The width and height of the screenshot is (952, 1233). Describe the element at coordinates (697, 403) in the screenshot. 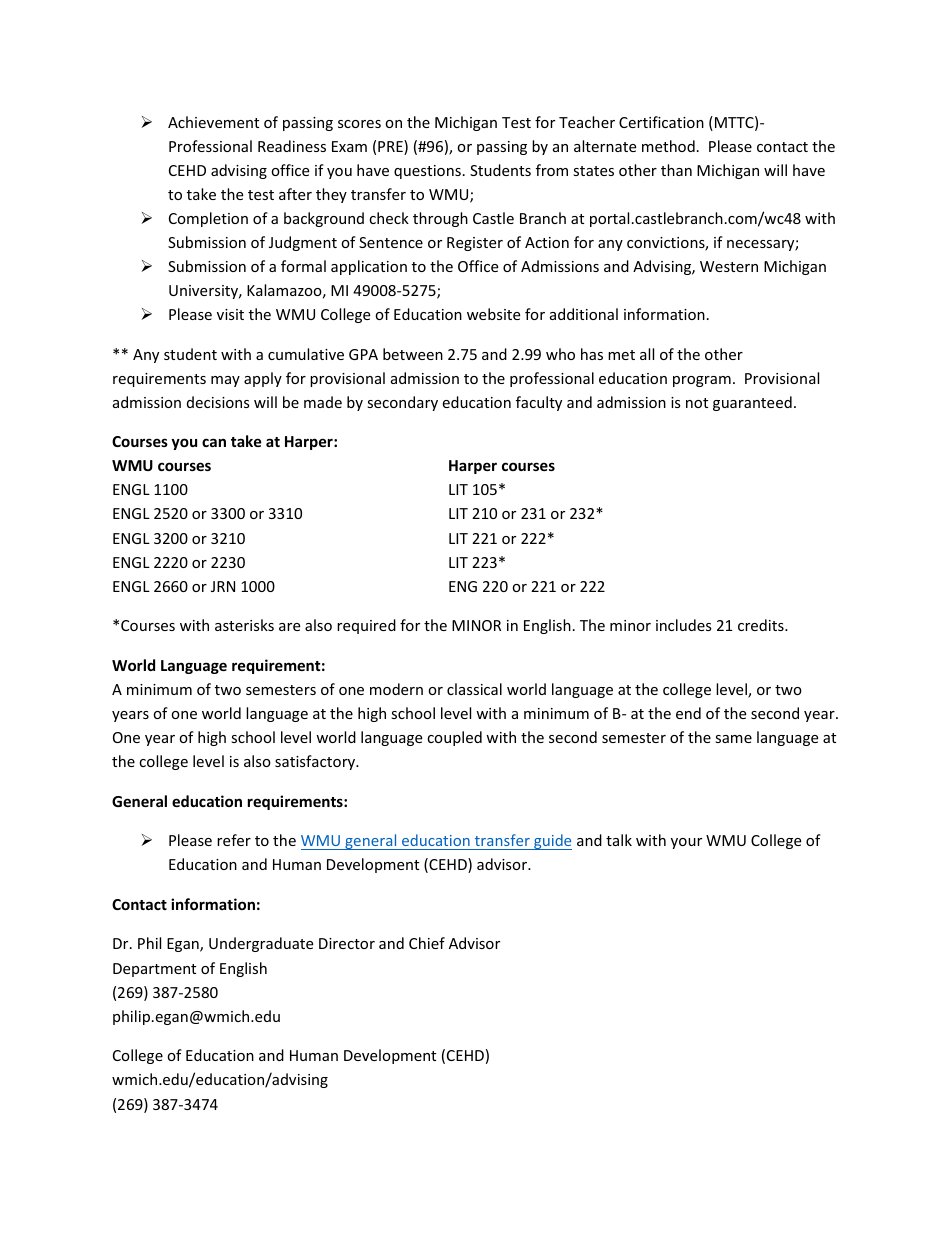

I see `not` at that location.
